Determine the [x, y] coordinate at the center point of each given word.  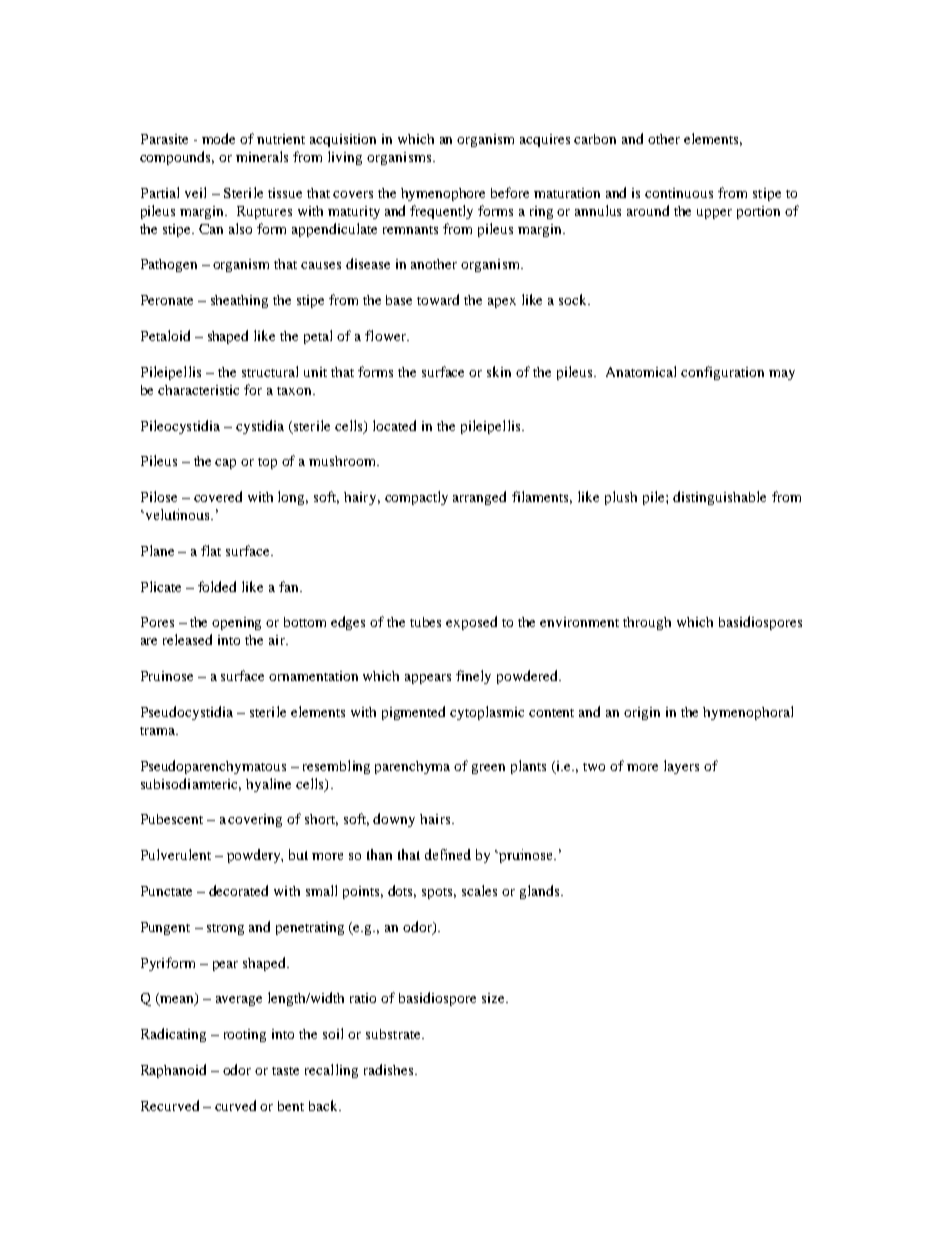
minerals [262, 156]
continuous [679, 193]
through [647, 623]
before [510, 192]
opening [236, 623]
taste [285, 1071]
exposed [471, 623]
